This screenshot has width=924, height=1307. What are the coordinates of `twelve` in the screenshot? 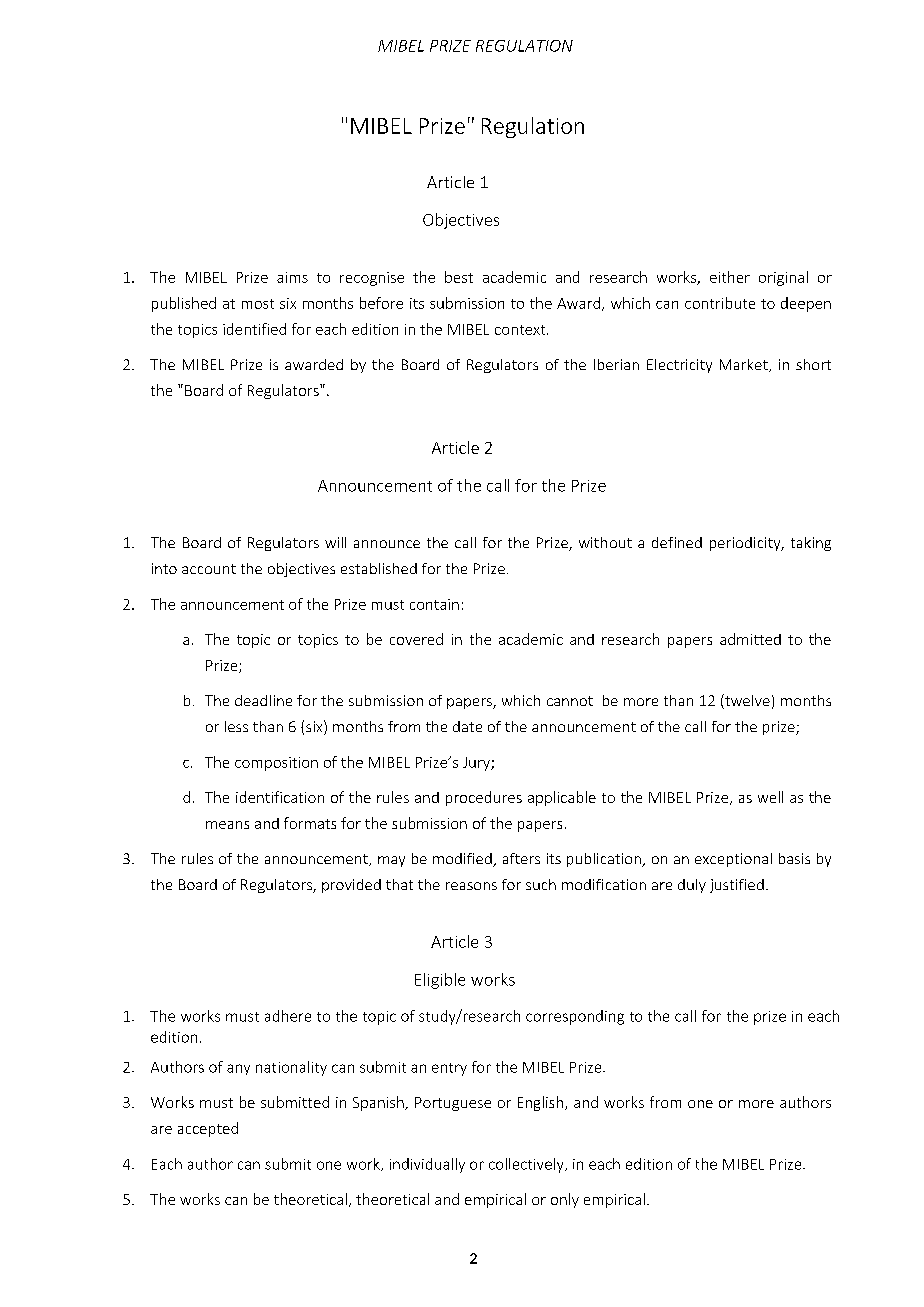 It's located at (746, 701).
